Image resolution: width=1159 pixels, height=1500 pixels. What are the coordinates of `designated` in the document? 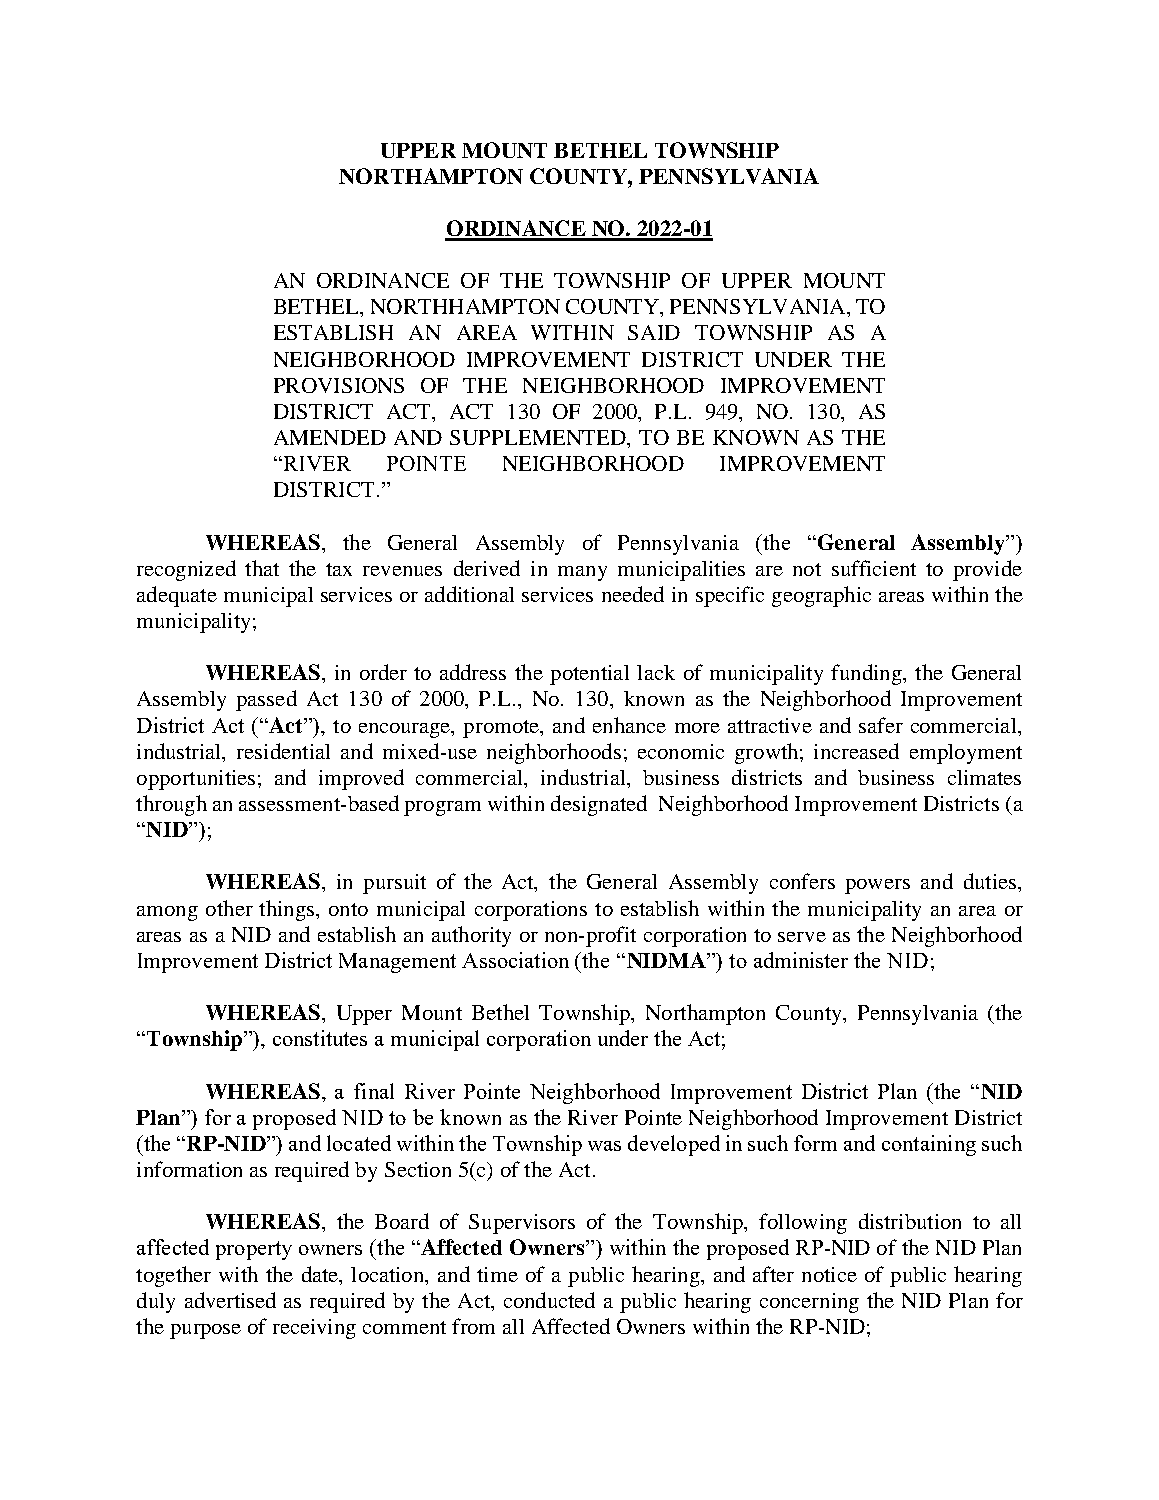 It's located at (599, 805).
